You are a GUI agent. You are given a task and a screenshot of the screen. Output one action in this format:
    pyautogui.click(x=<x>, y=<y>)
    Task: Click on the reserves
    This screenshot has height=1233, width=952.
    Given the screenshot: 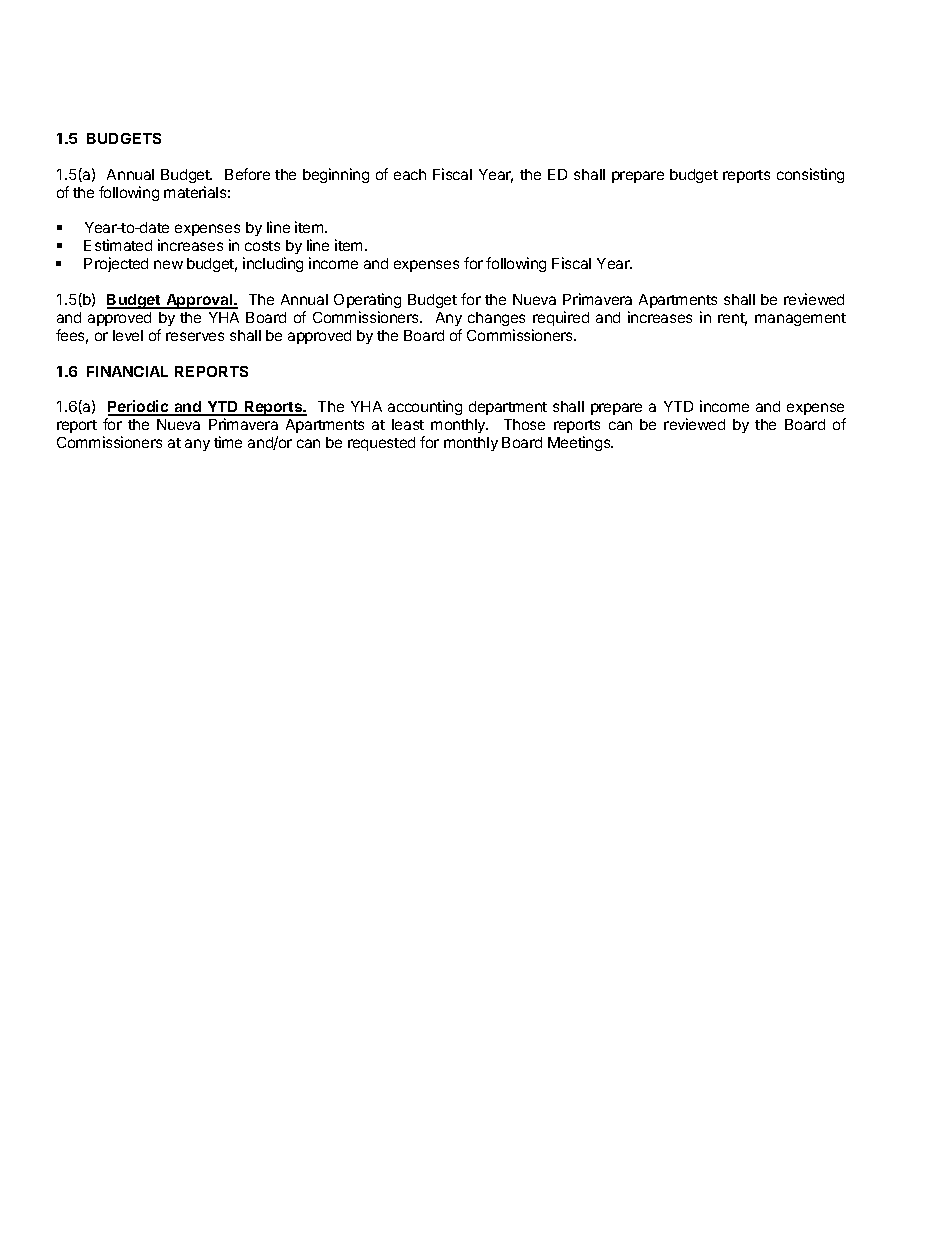 What is the action you would take?
    pyautogui.click(x=195, y=336)
